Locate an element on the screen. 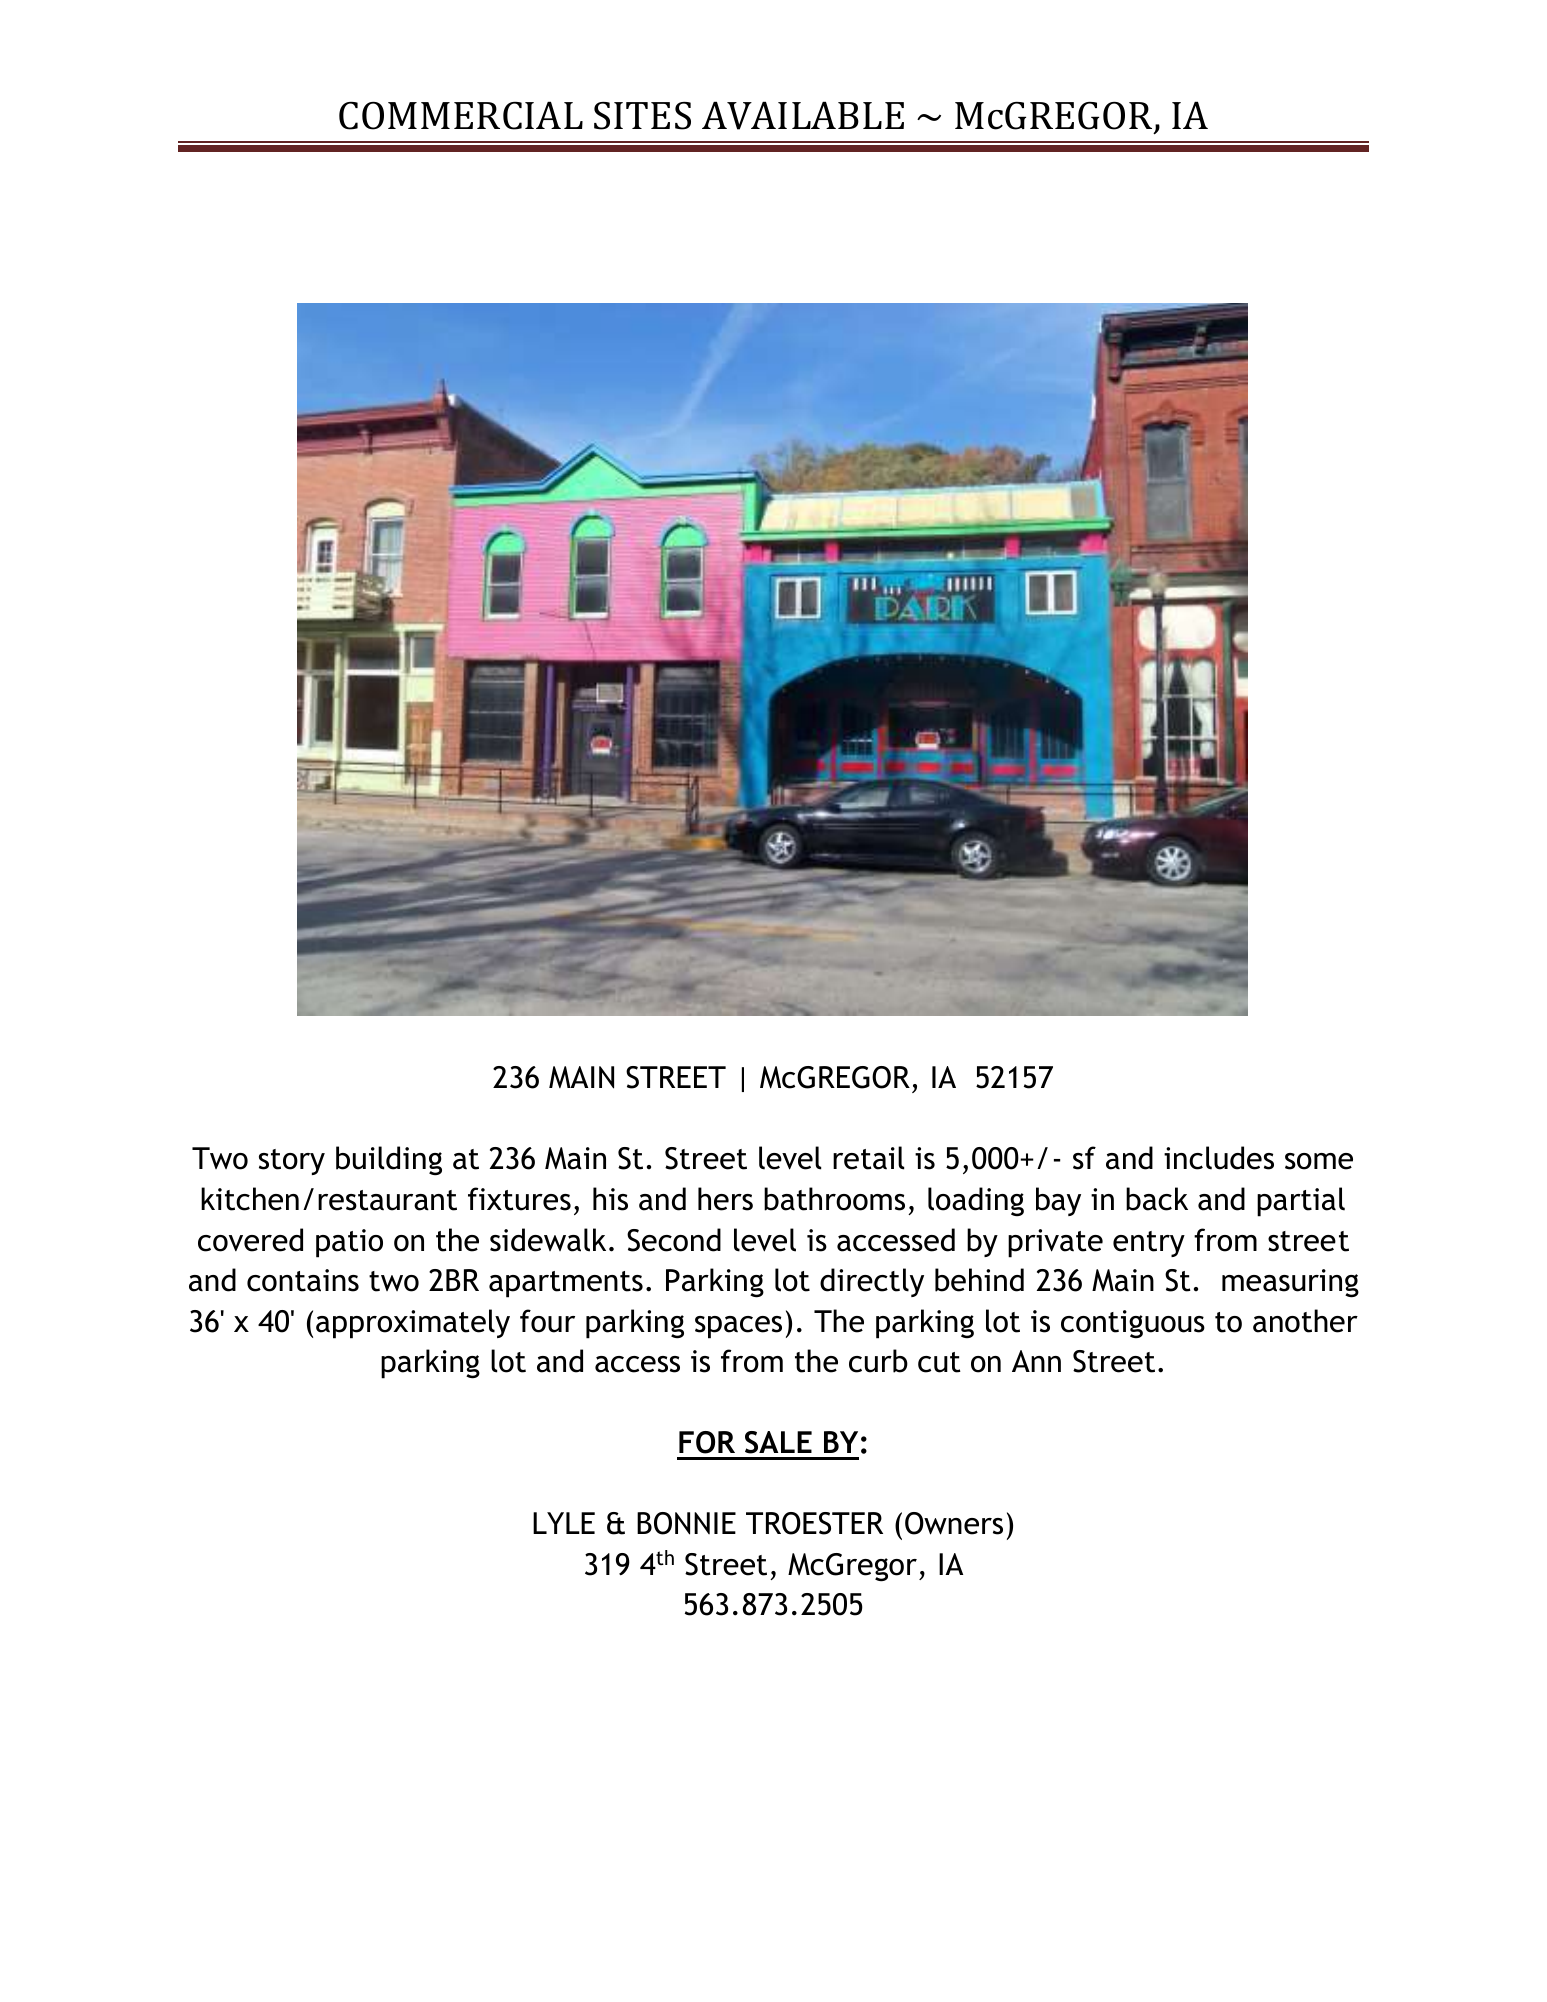 The width and height of the screenshot is (1547, 2002). AVAILABLE is located at coordinates (803, 115).
